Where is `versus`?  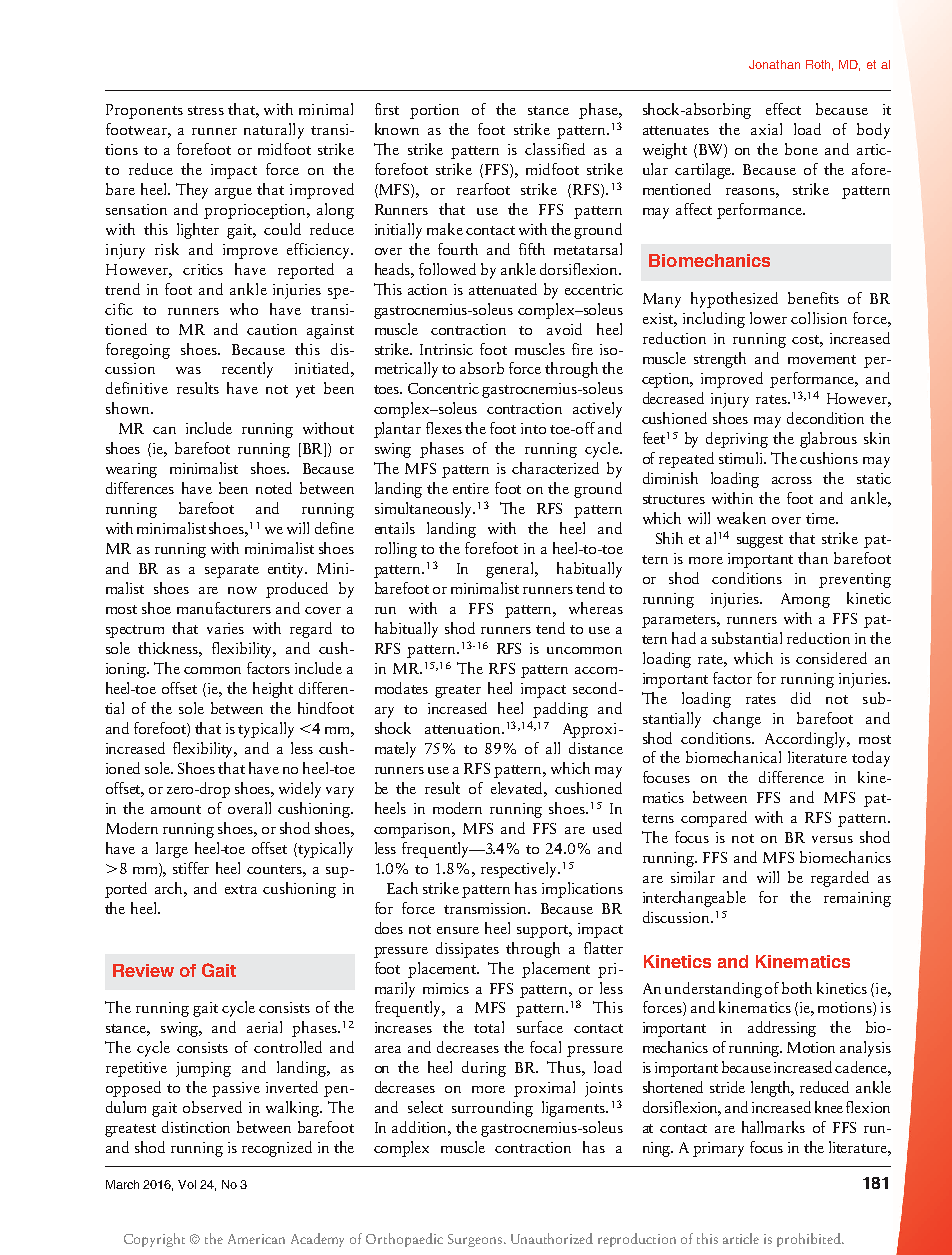 versus is located at coordinates (832, 839).
